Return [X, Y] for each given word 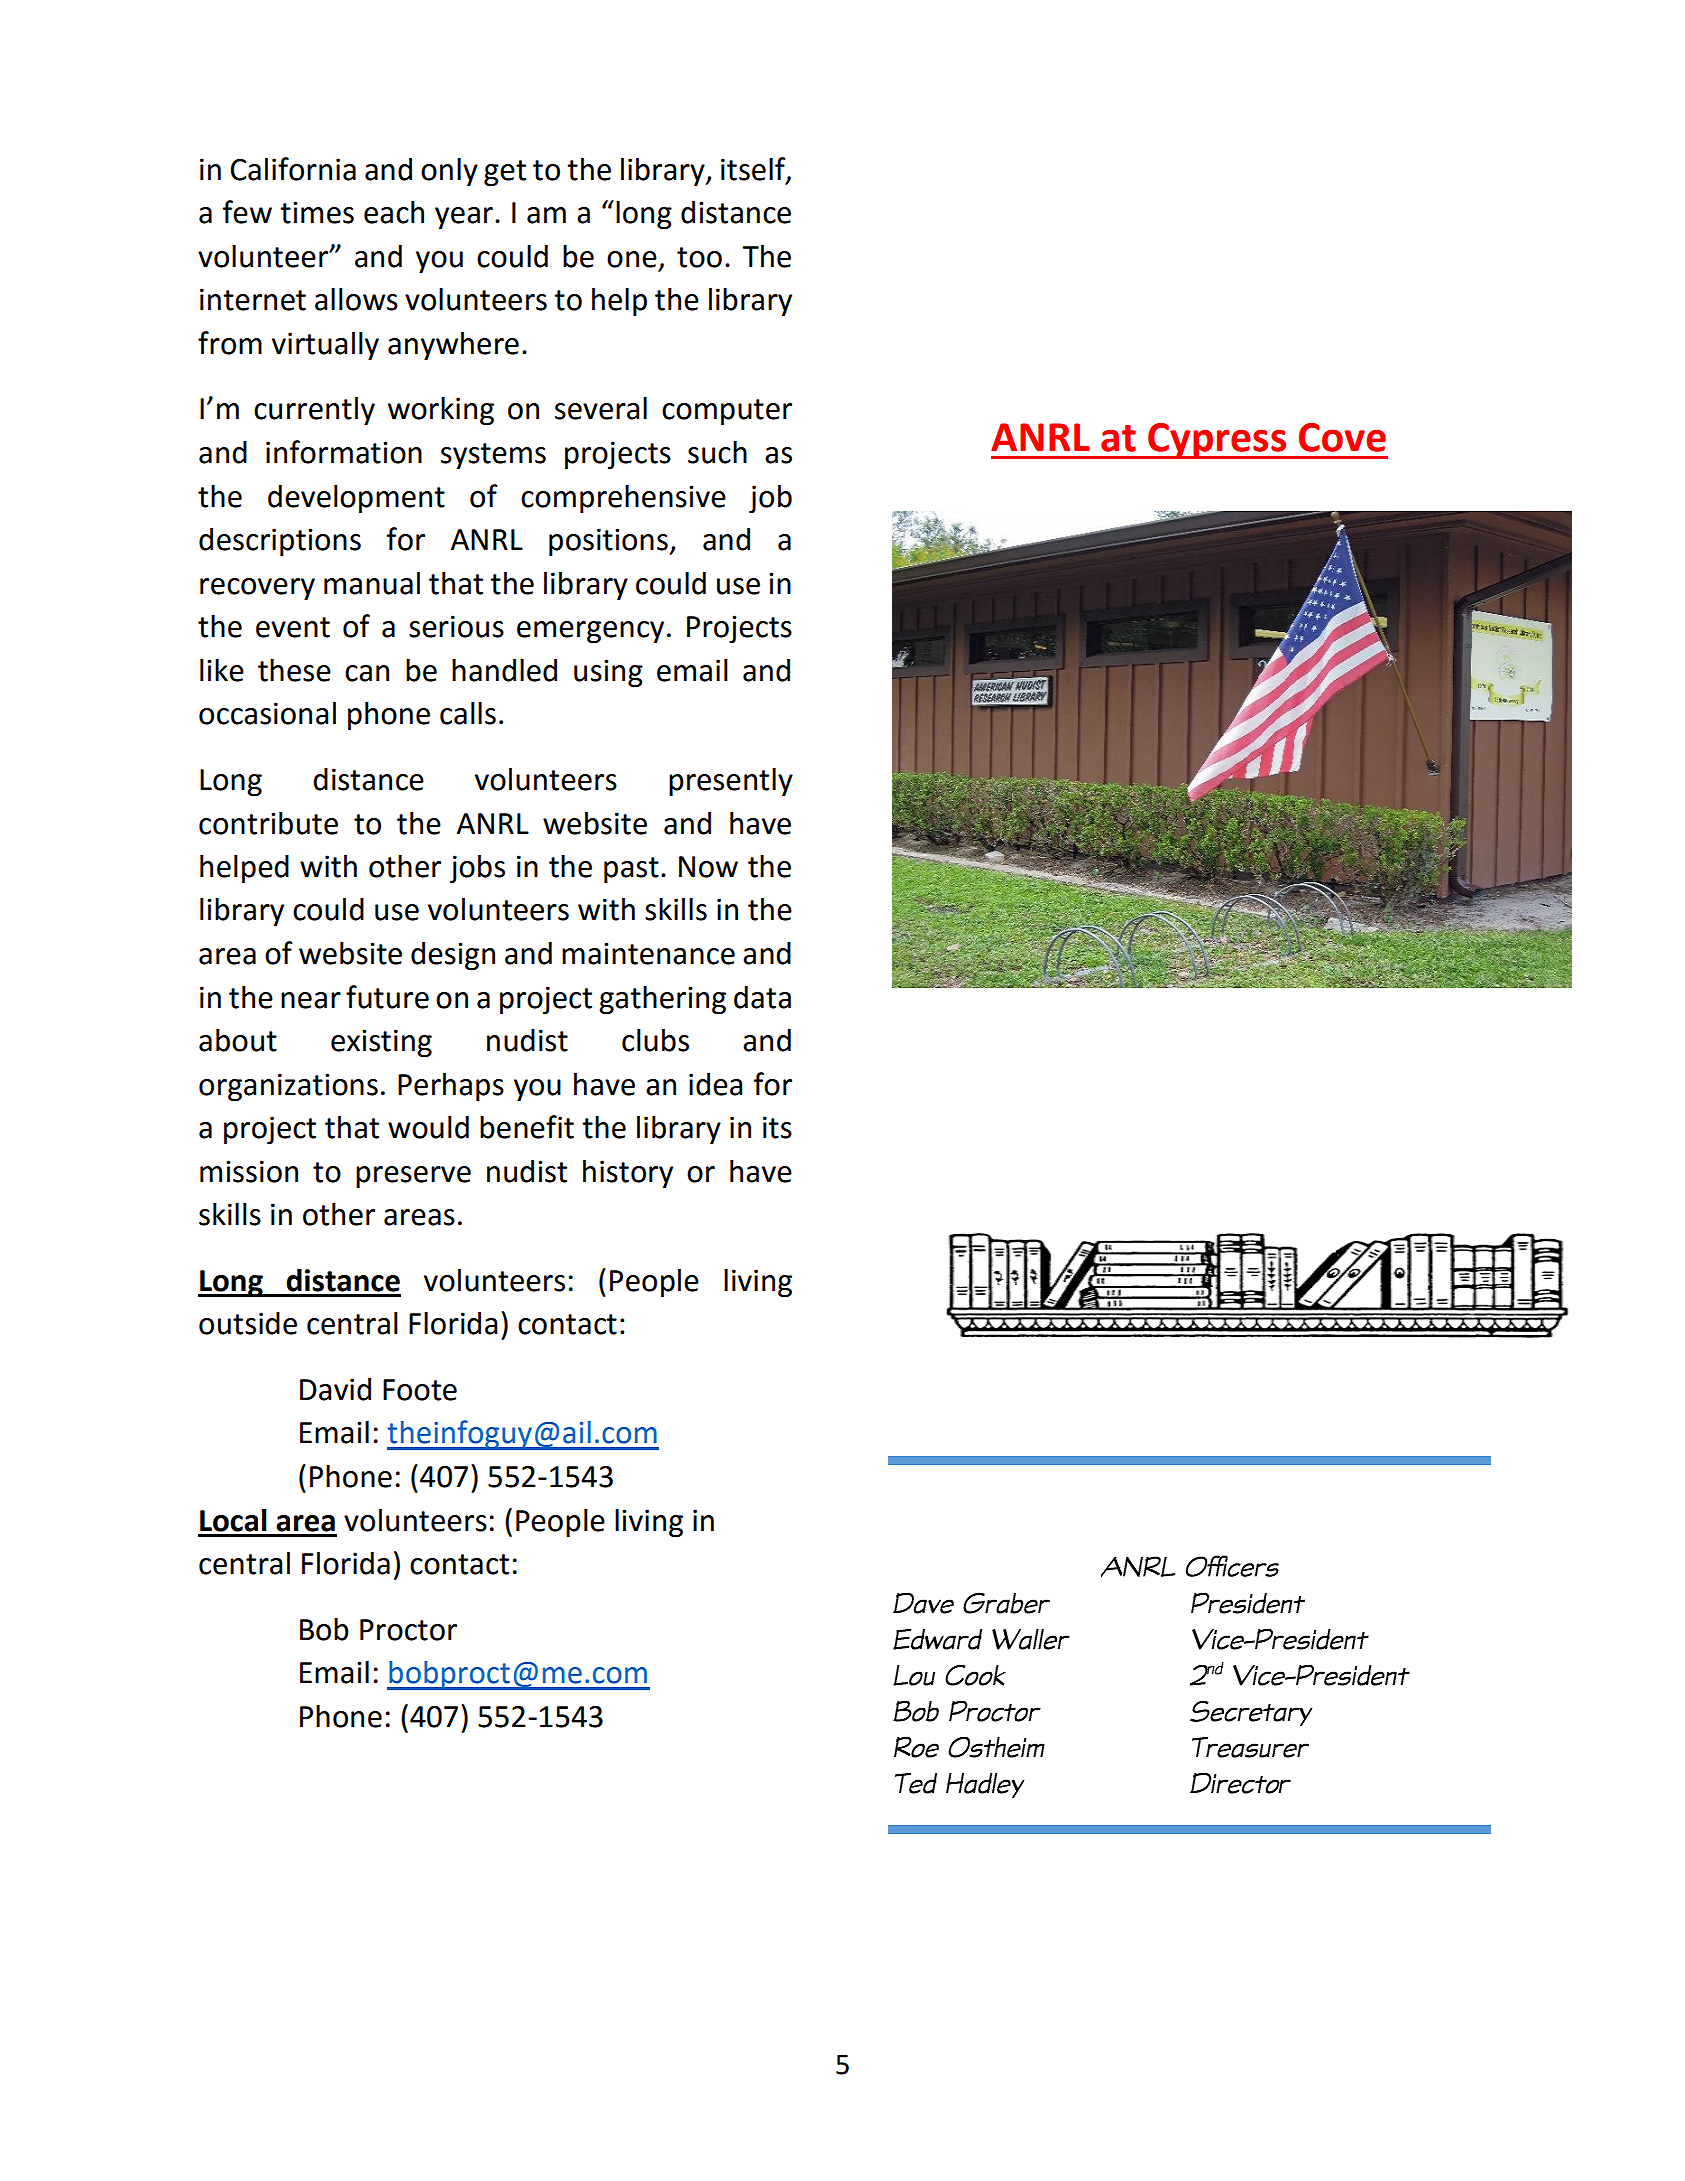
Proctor [408, 1630]
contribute [268, 823]
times [317, 212]
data [762, 997]
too [699, 257]
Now [708, 867]
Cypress [1217, 441]
